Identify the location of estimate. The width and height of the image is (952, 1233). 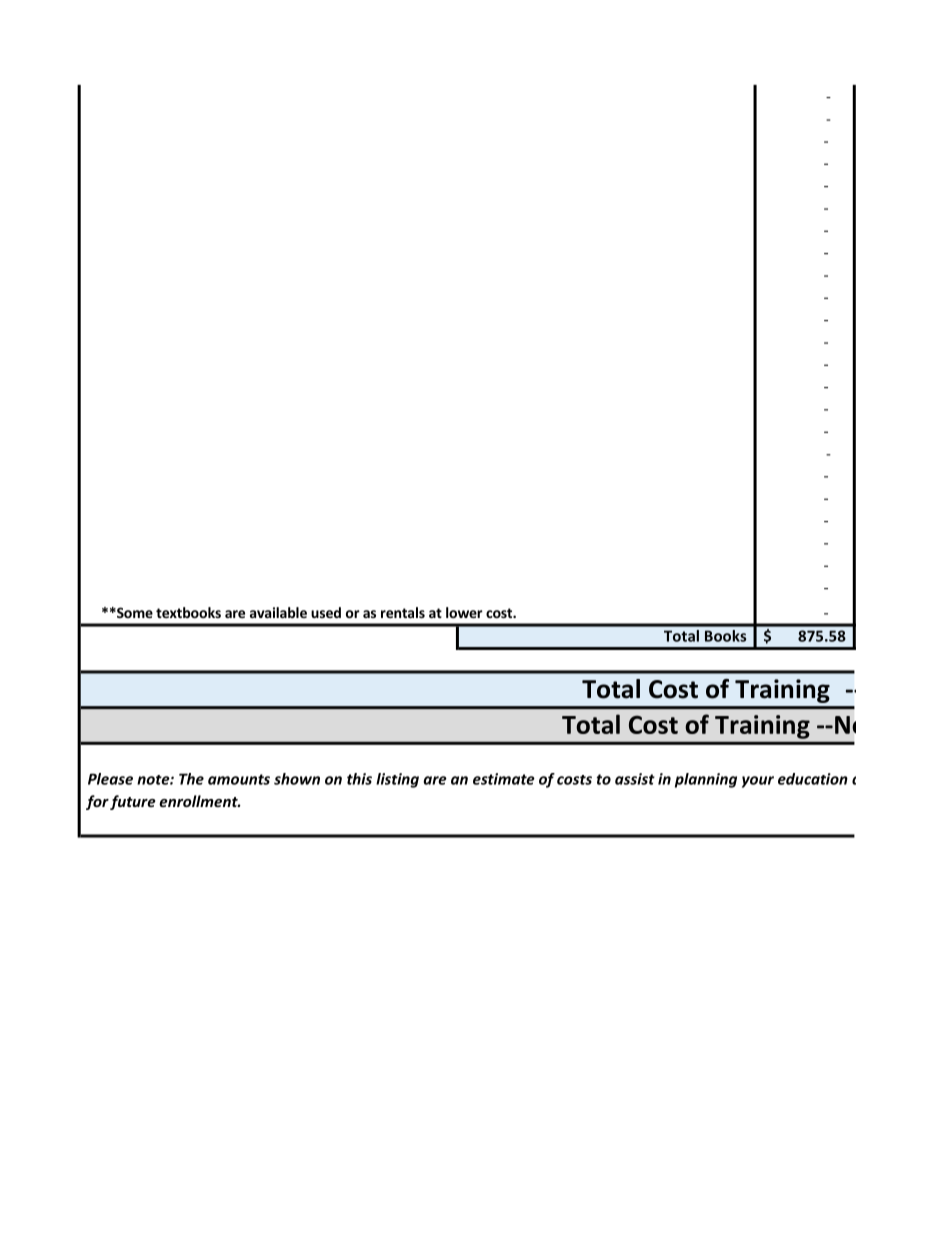
(504, 779).
